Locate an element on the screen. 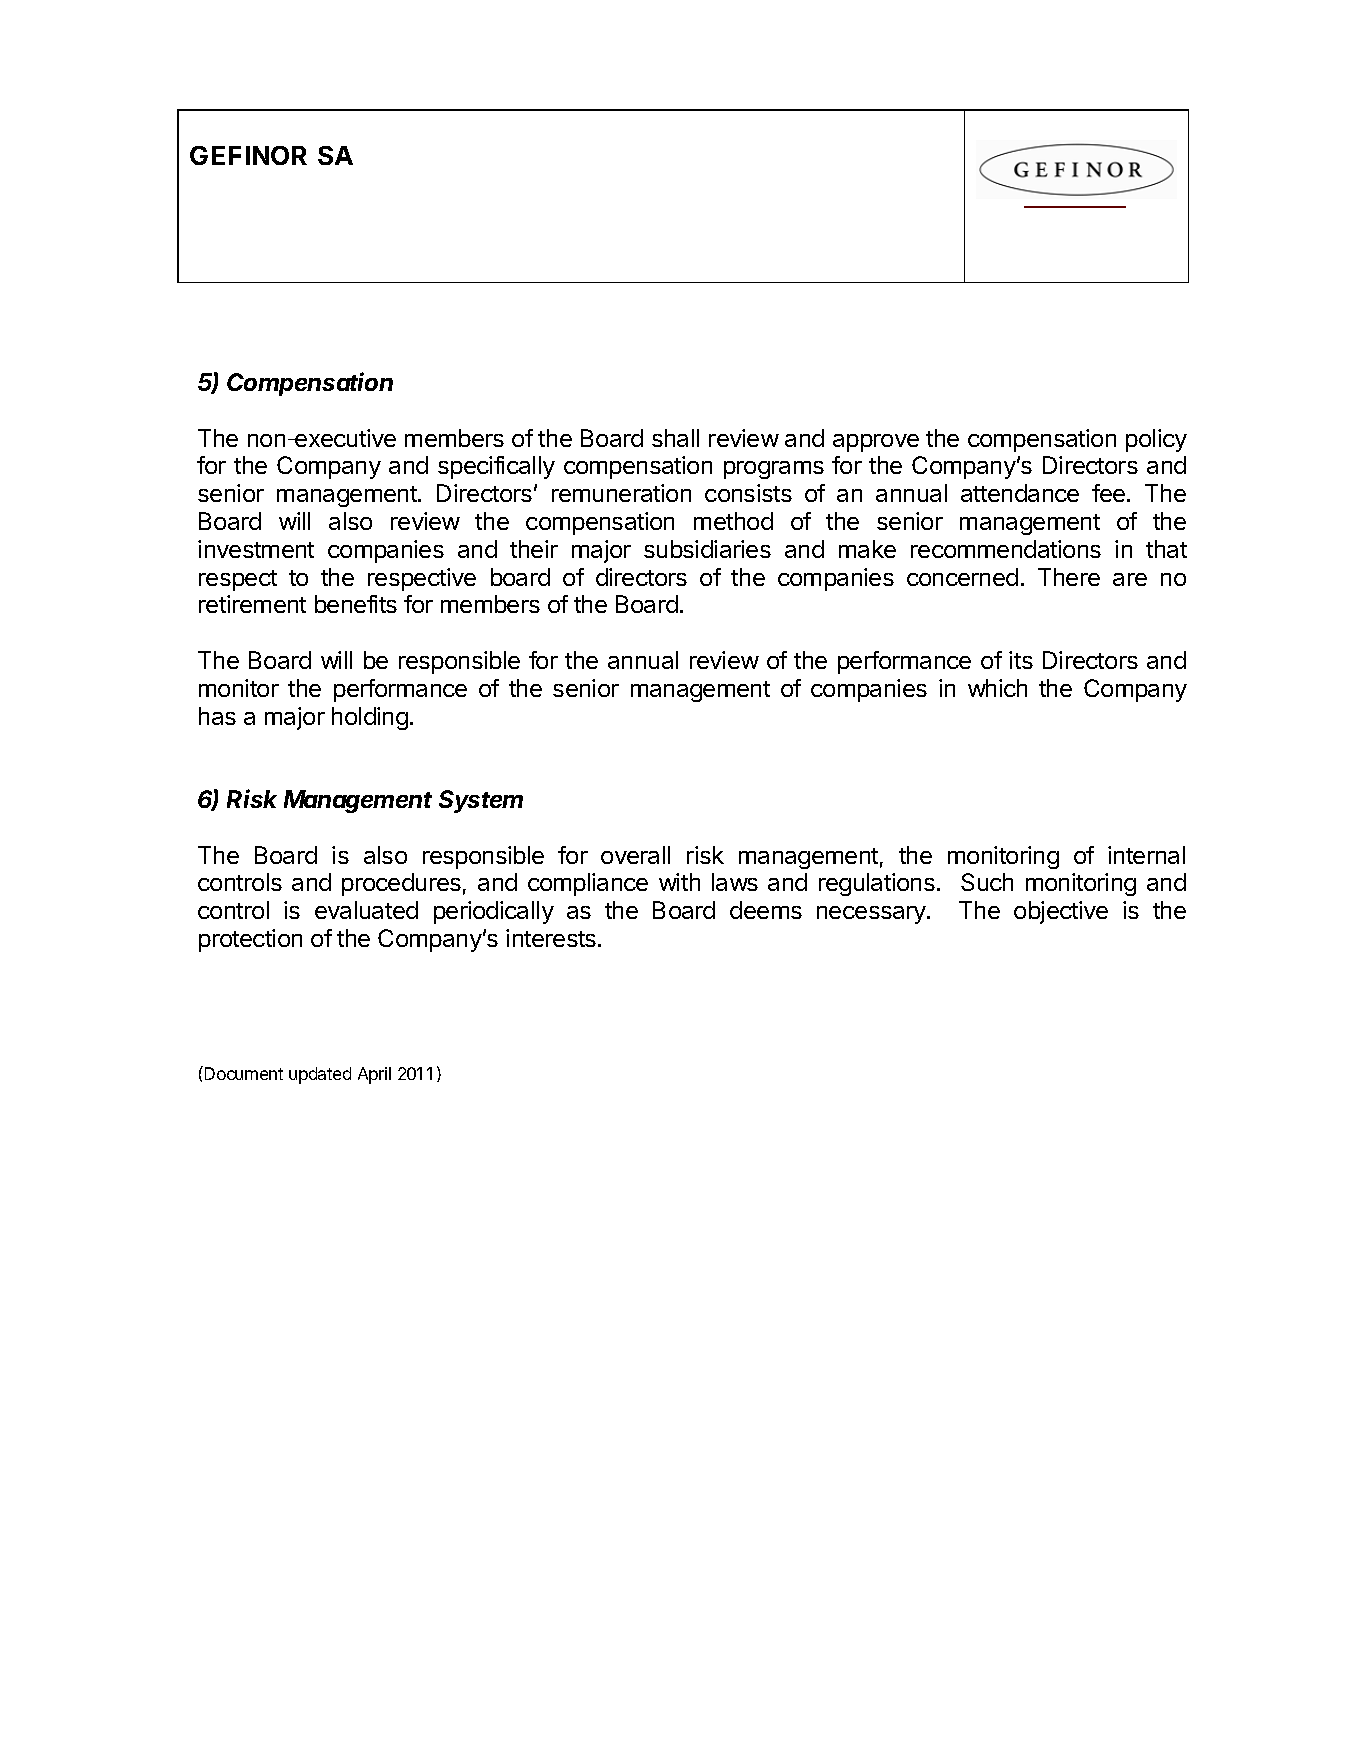 The height and width of the screenshot is (1741, 1345). shall is located at coordinates (675, 438).
